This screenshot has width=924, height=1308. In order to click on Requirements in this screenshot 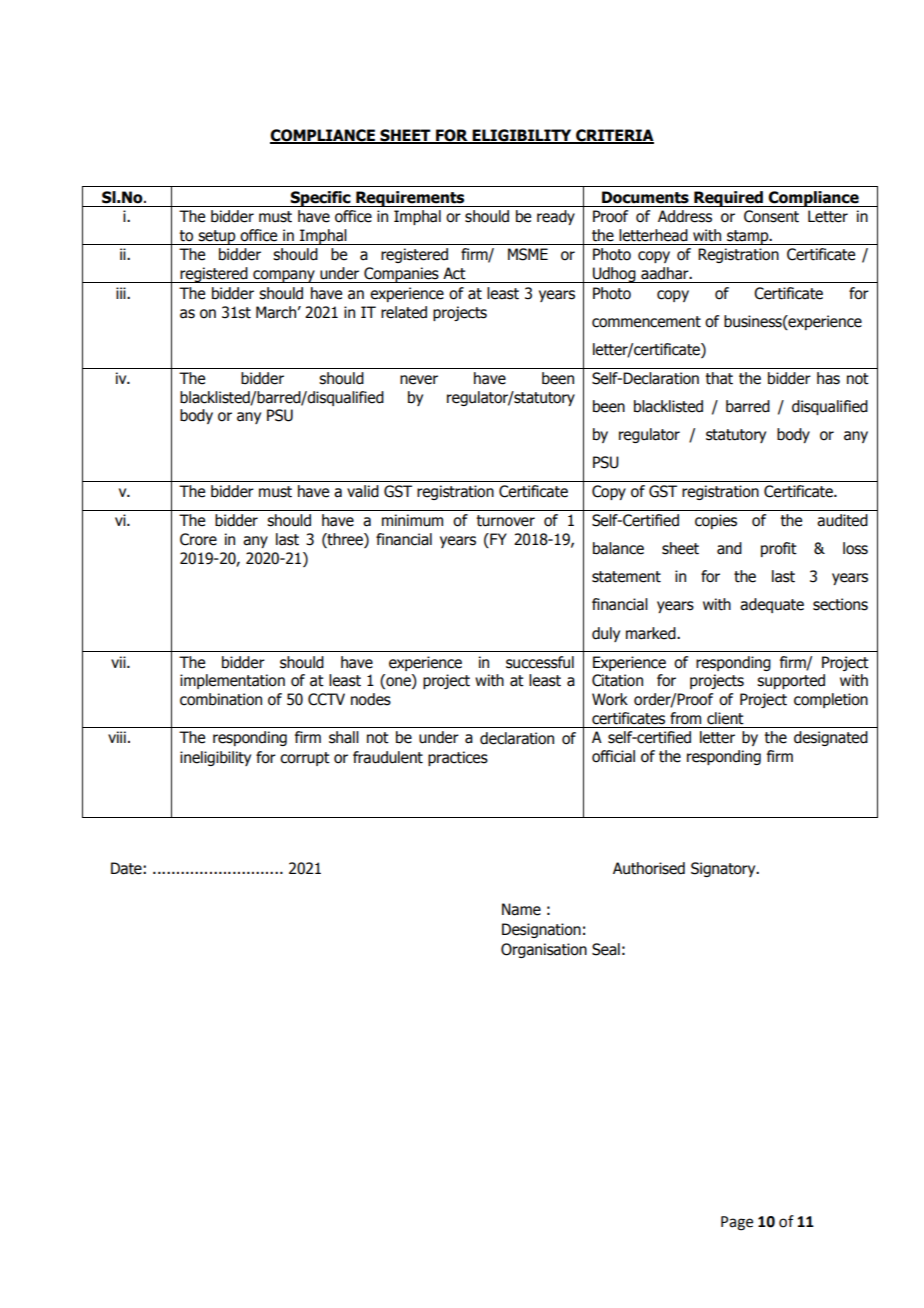, I will do `click(410, 199)`.
